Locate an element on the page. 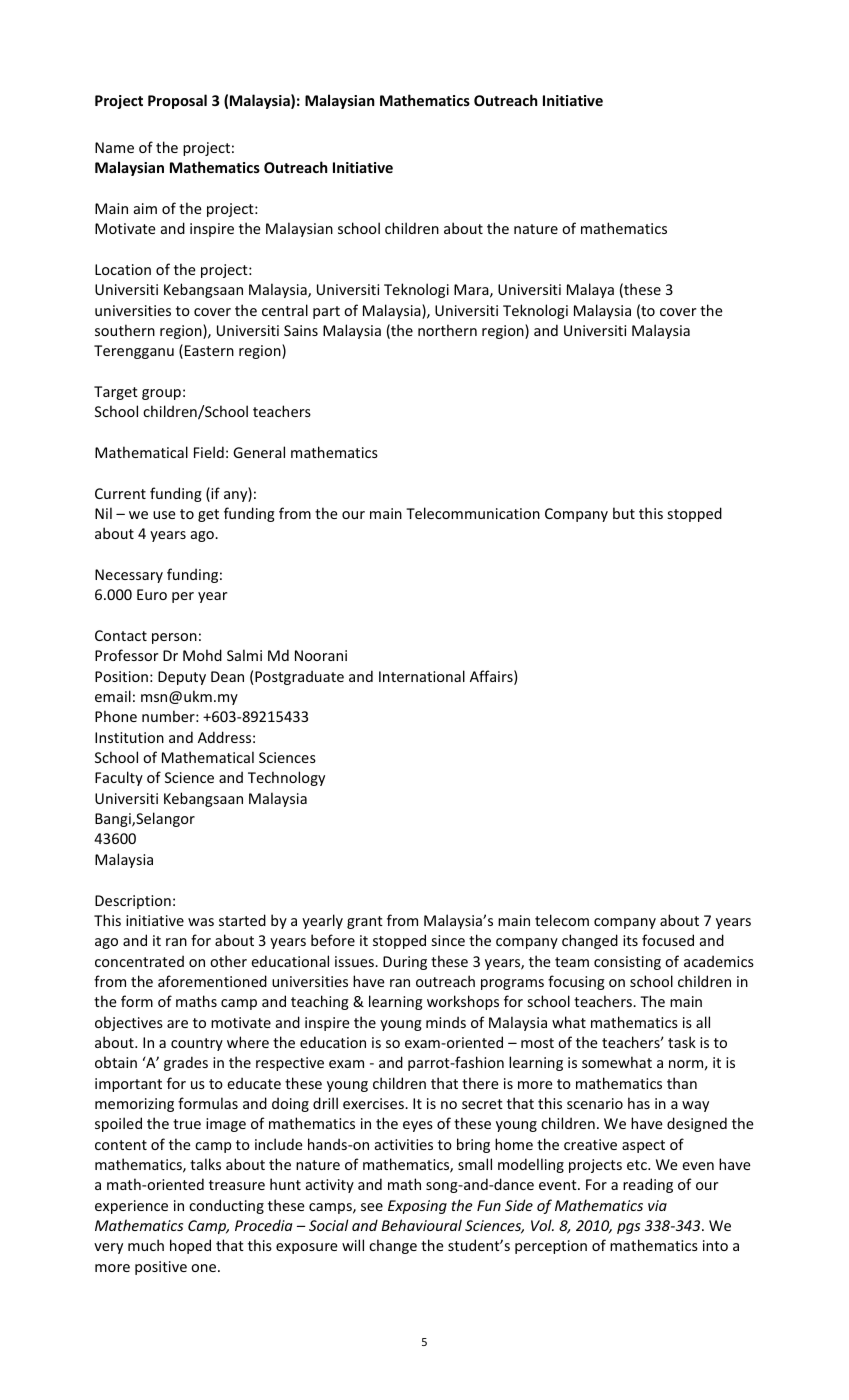  part is located at coordinates (326, 312).
